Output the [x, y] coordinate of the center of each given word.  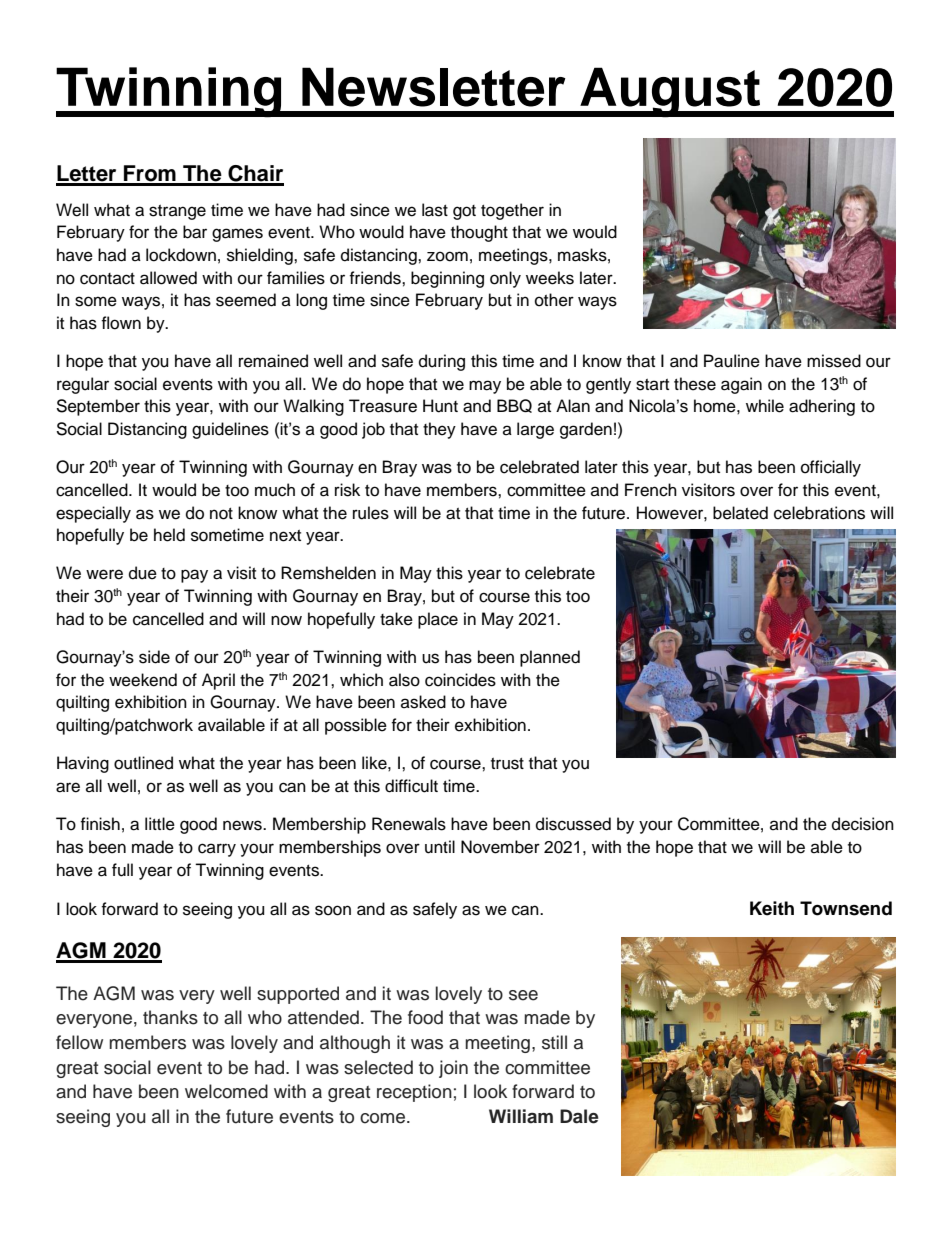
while [765, 406]
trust [507, 764]
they [439, 430]
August [670, 92]
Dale [579, 1116]
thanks [170, 1017]
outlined [143, 763]
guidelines [230, 430]
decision [863, 824]
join [453, 1069]
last [435, 210]
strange [177, 212]
